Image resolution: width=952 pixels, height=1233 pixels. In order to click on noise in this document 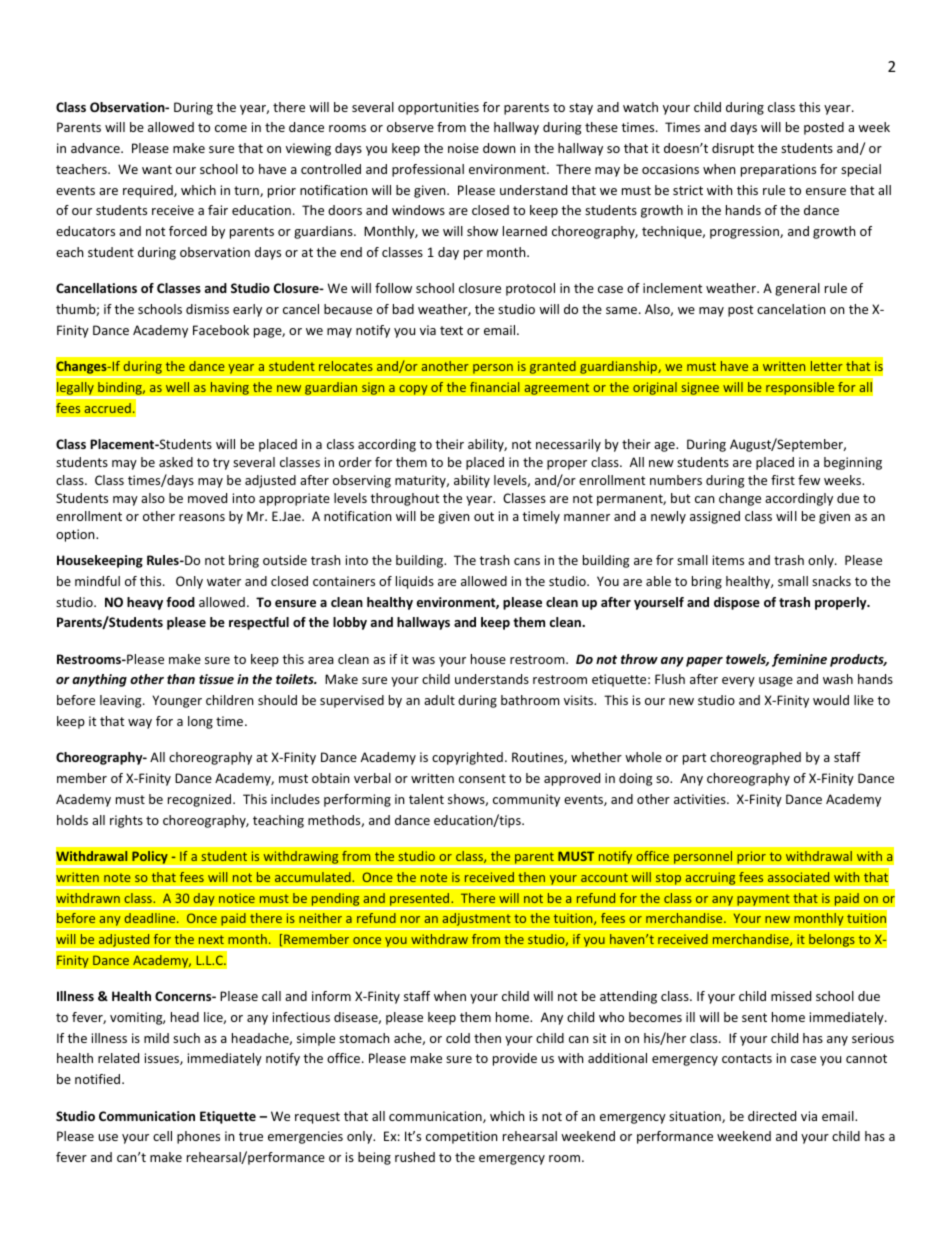, I will do `click(463, 148)`.
